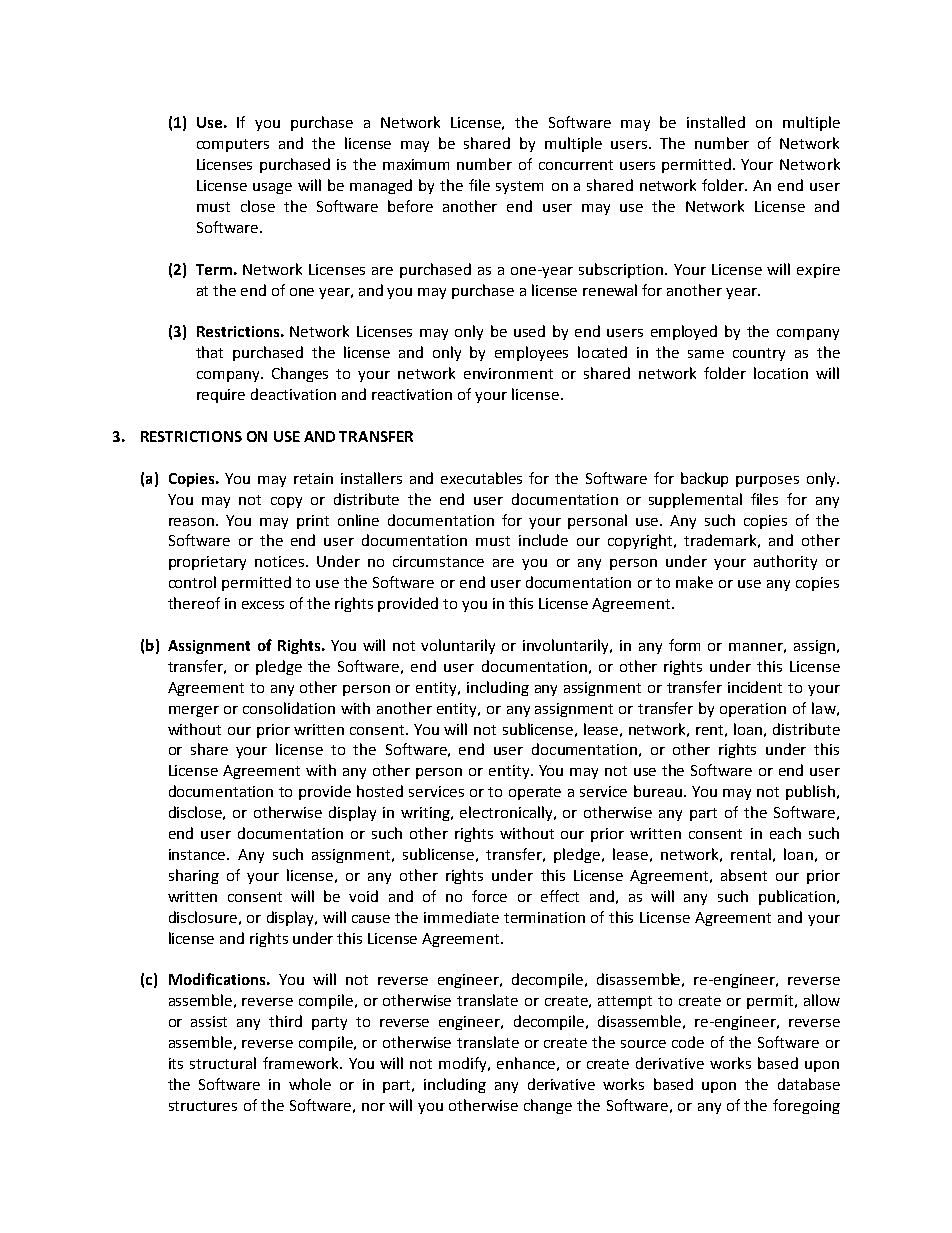 Image resolution: width=952 pixels, height=1233 pixels. I want to click on make, so click(694, 582).
